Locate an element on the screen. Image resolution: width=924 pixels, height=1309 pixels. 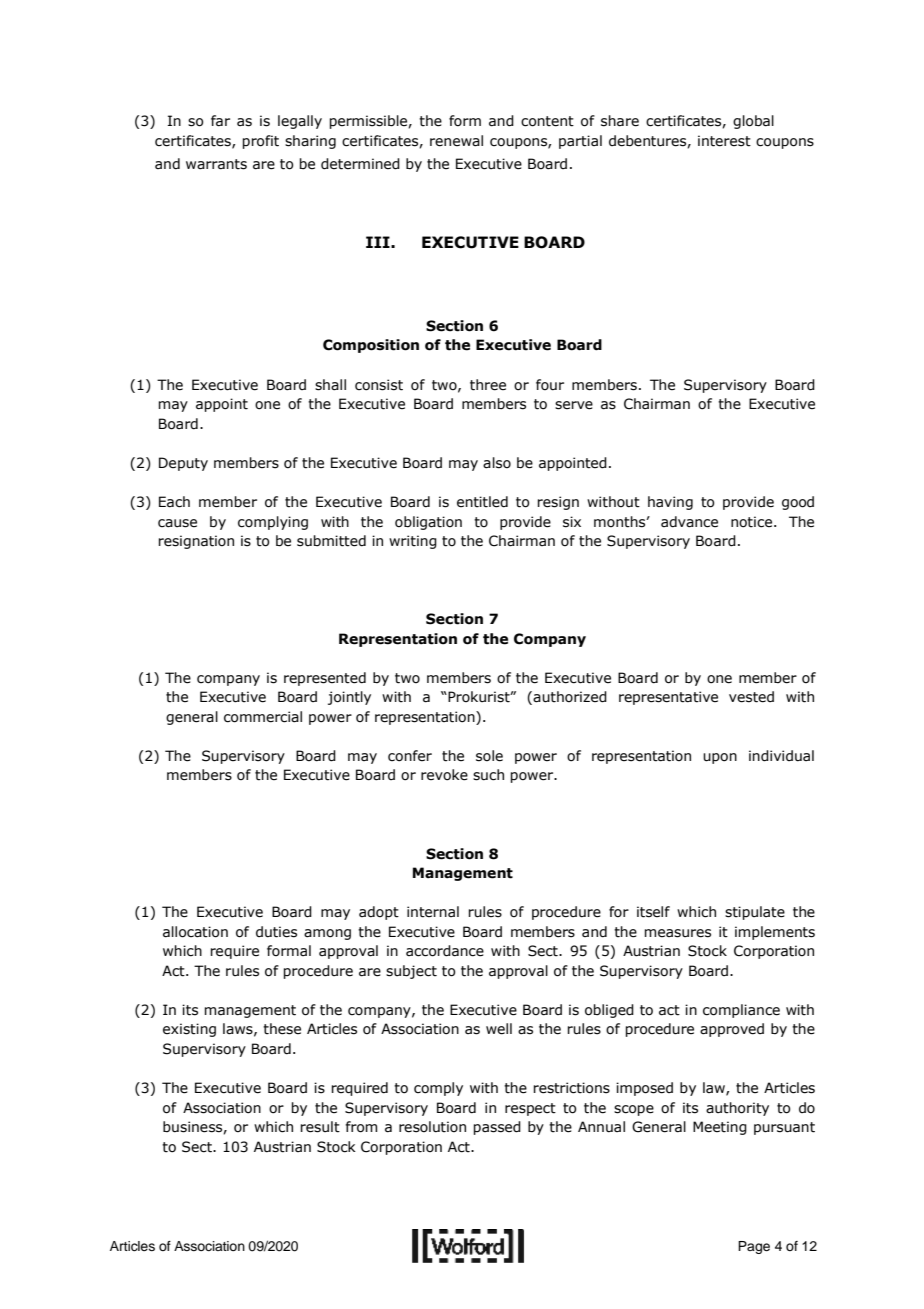
having is located at coordinates (670, 503).
